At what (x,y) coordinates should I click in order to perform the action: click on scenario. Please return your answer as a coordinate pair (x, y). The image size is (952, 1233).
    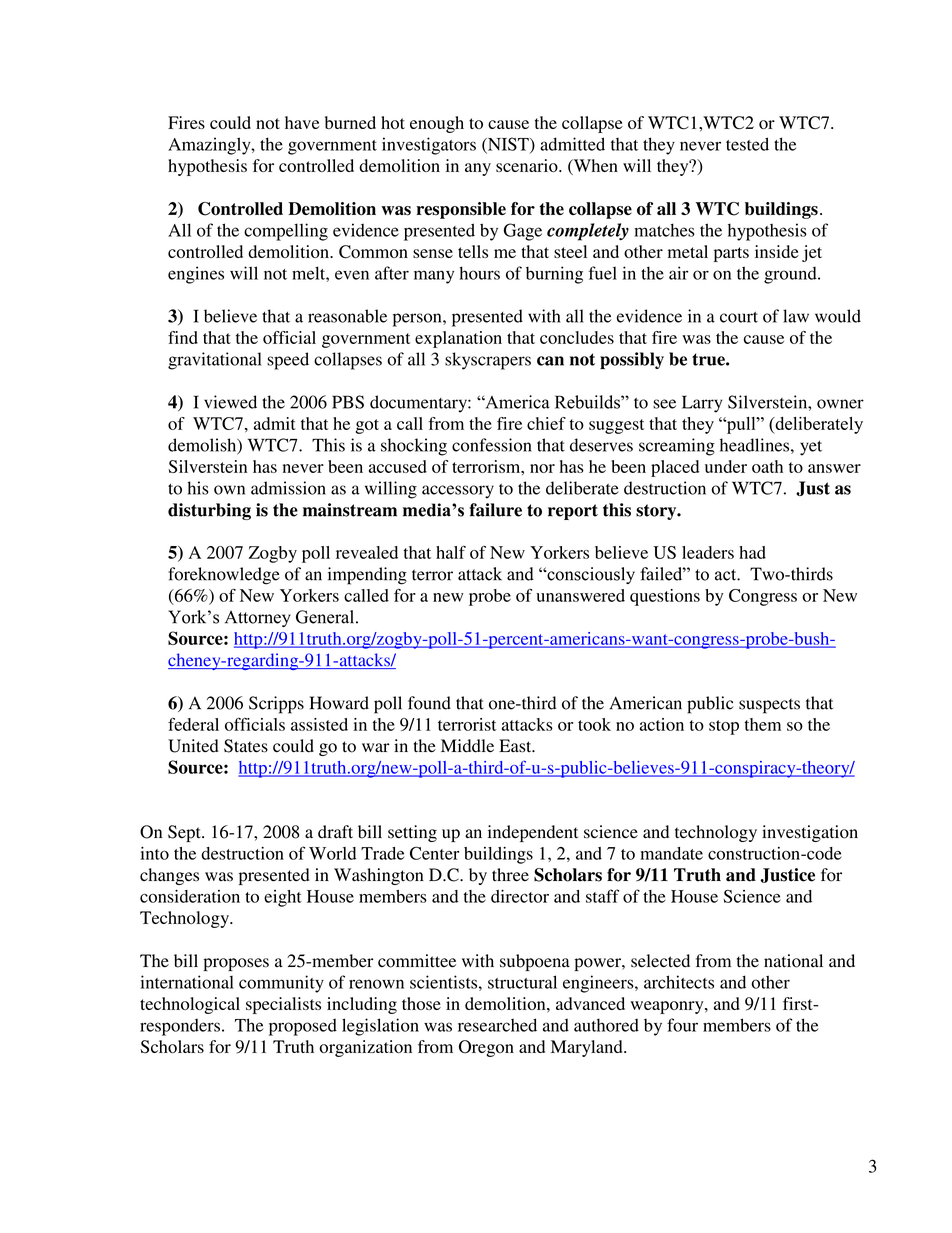
    Looking at the image, I should click on (528, 165).
